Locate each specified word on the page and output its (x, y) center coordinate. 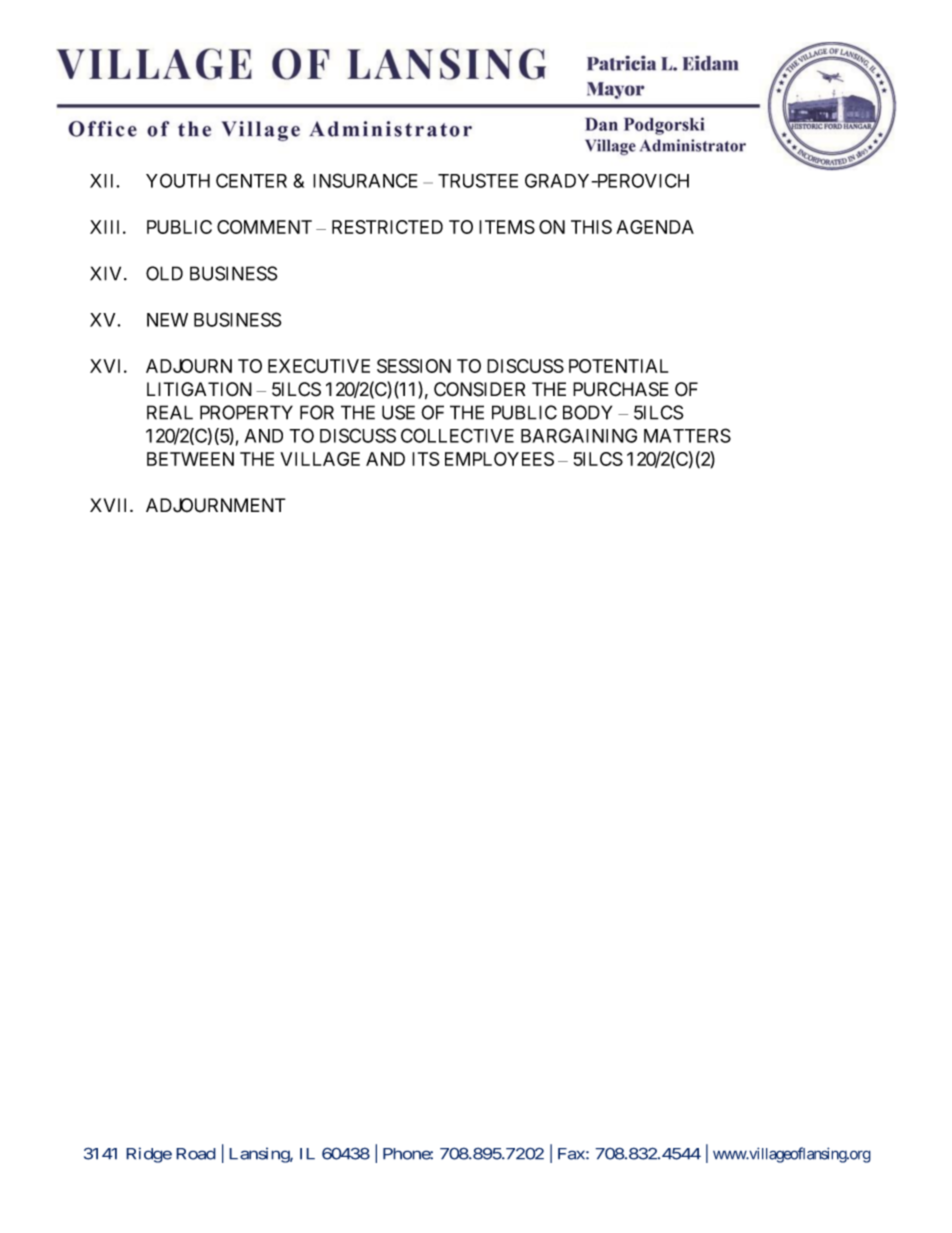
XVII (110, 505)
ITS (425, 459)
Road (196, 1154)
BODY (587, 412)
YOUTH (178, 180)
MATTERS (687, 435)
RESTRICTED (387, 227)
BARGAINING (579, 435)
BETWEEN (190, 459)
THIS (591, 227)
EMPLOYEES (499, 459)
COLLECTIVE (457, 435)
